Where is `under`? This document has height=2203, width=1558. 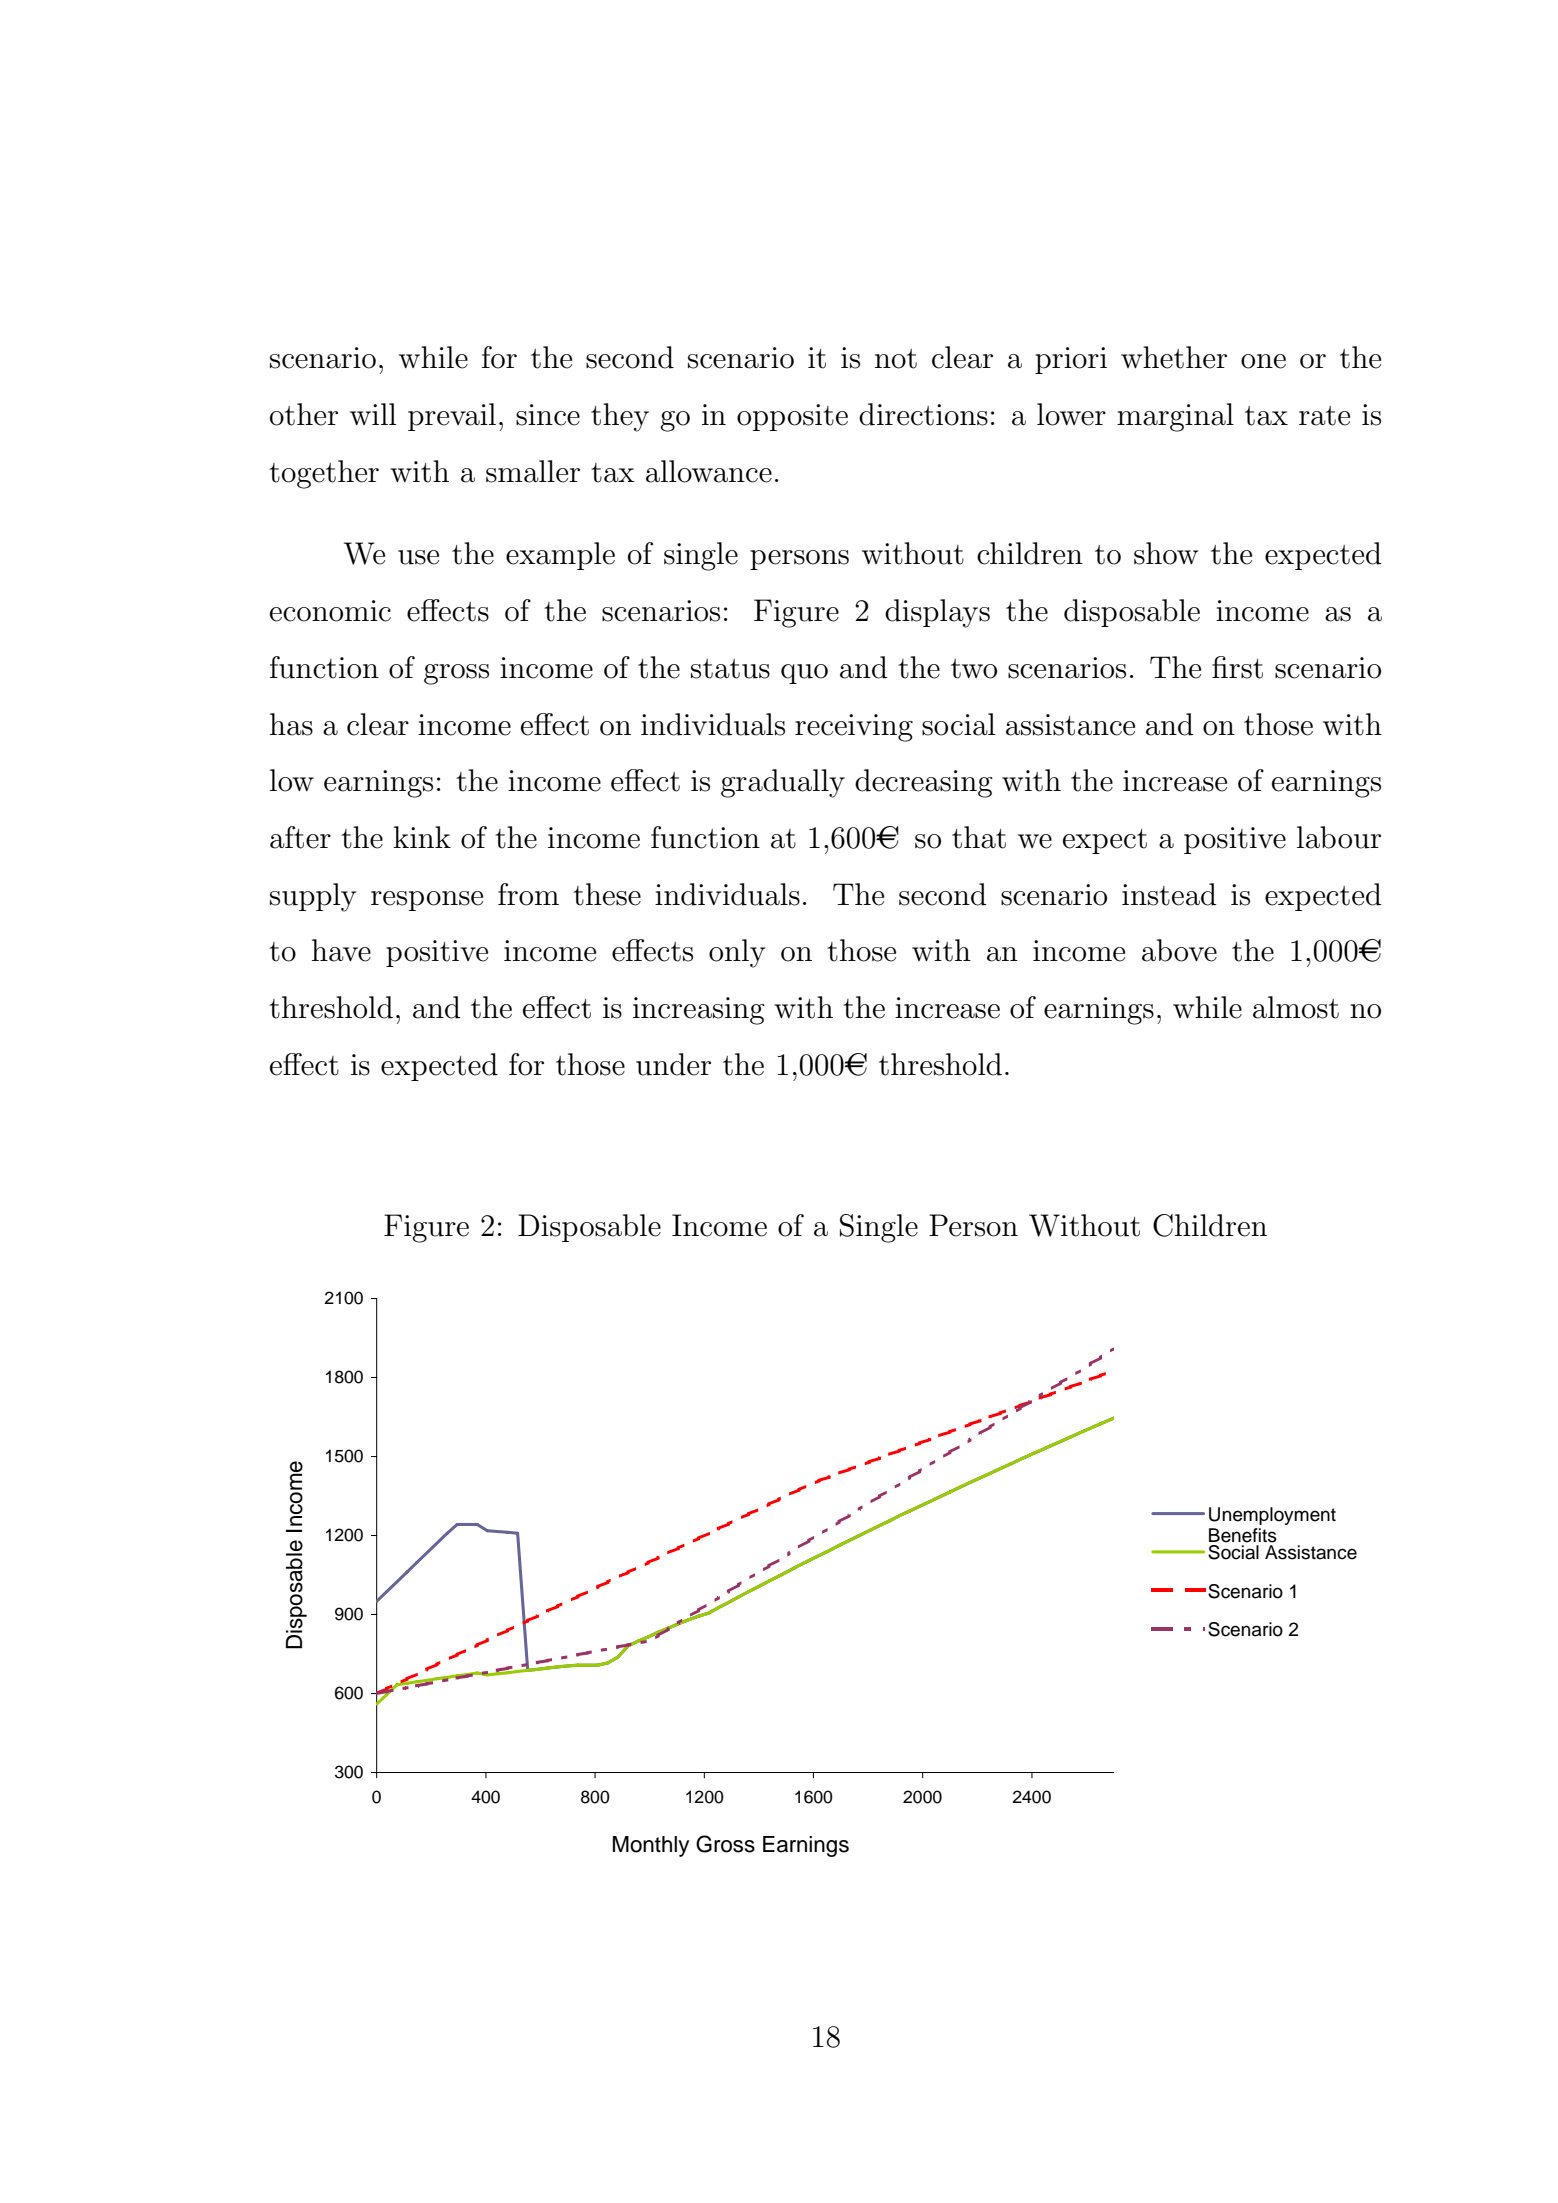
under is located at coordinates (673, 1064).
